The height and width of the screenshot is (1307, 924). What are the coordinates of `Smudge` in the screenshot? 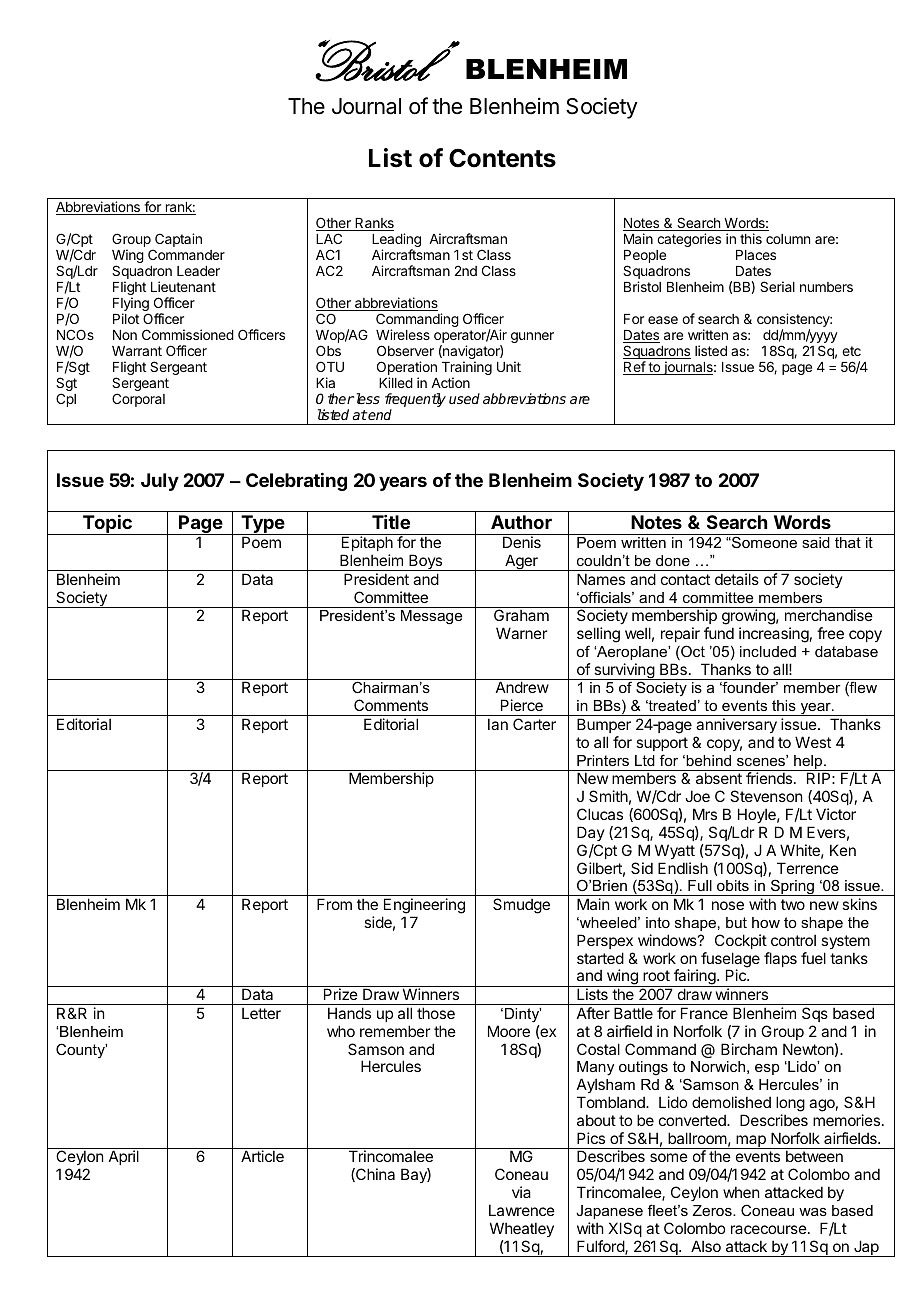 It's located at (521, 906).
